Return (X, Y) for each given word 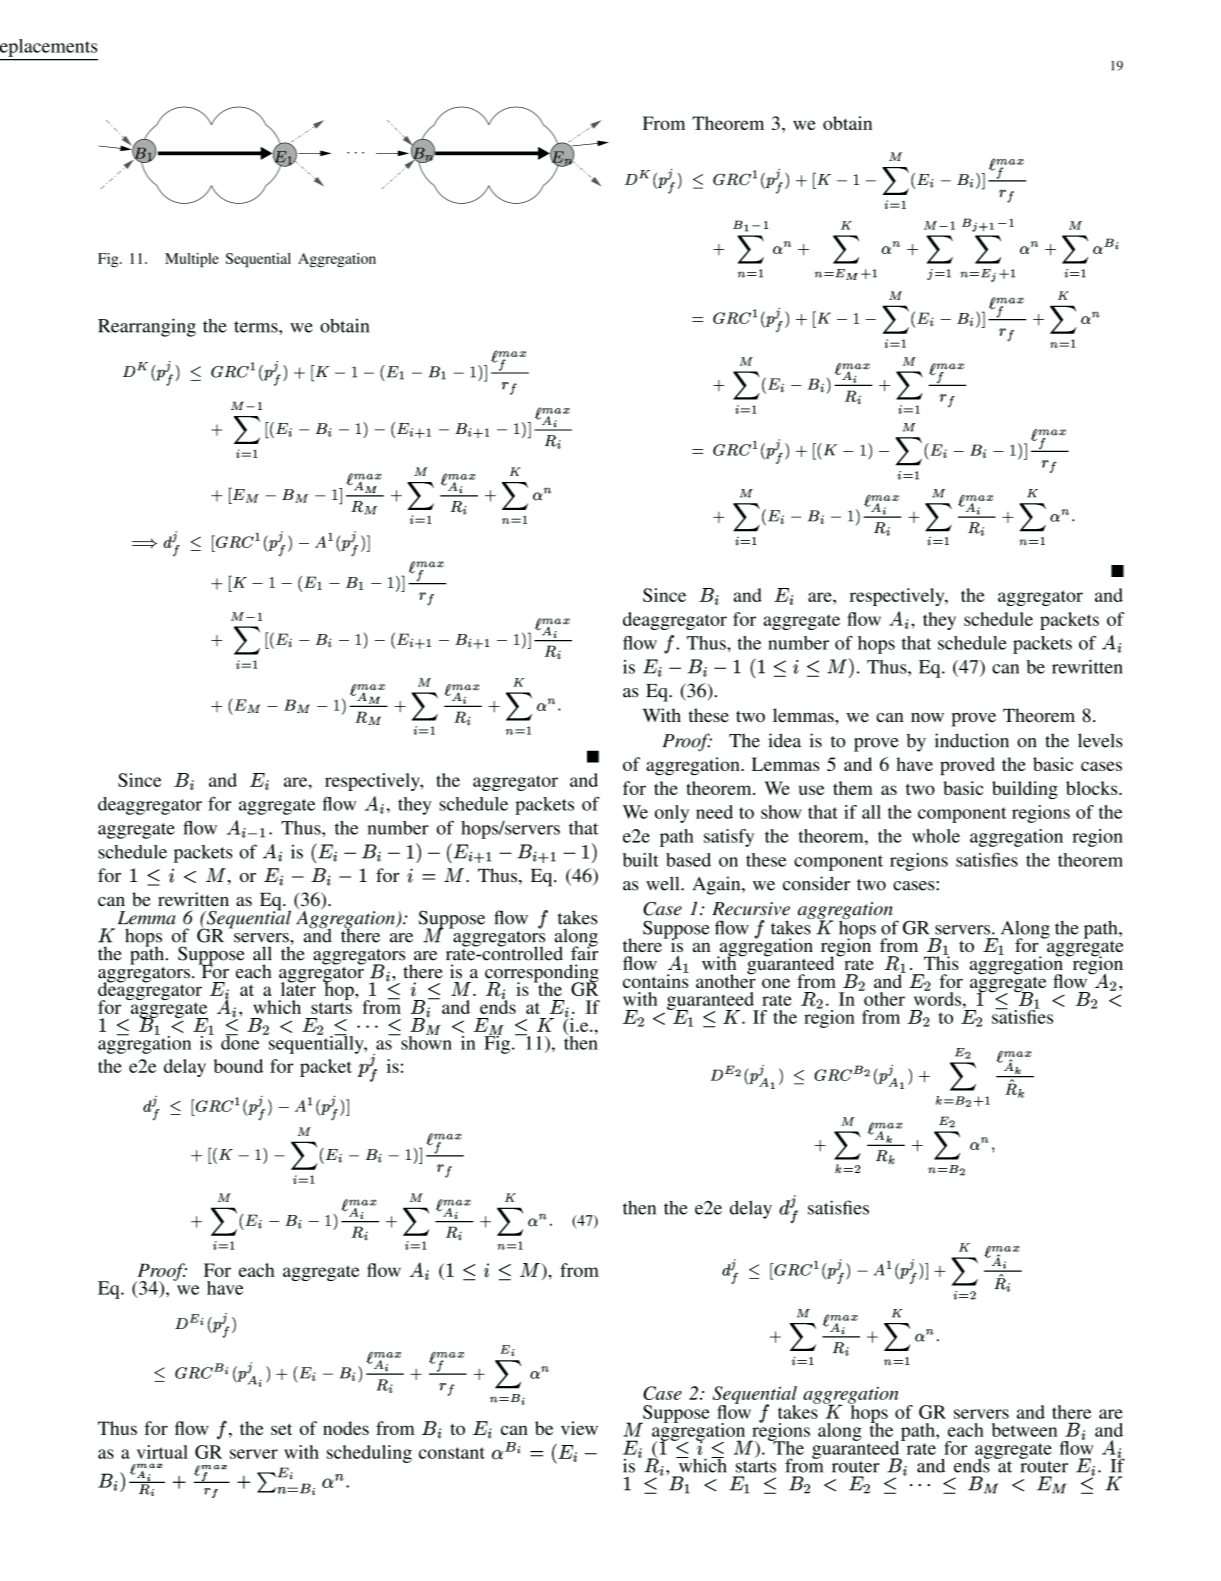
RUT (760, 225)
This (941, 962)
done (240, 1042)
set (281, 1429)
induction (972, 740)
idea (784, 740)
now (927, 717)
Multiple (192, 260)
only (672, 814)
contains (656, 980)
